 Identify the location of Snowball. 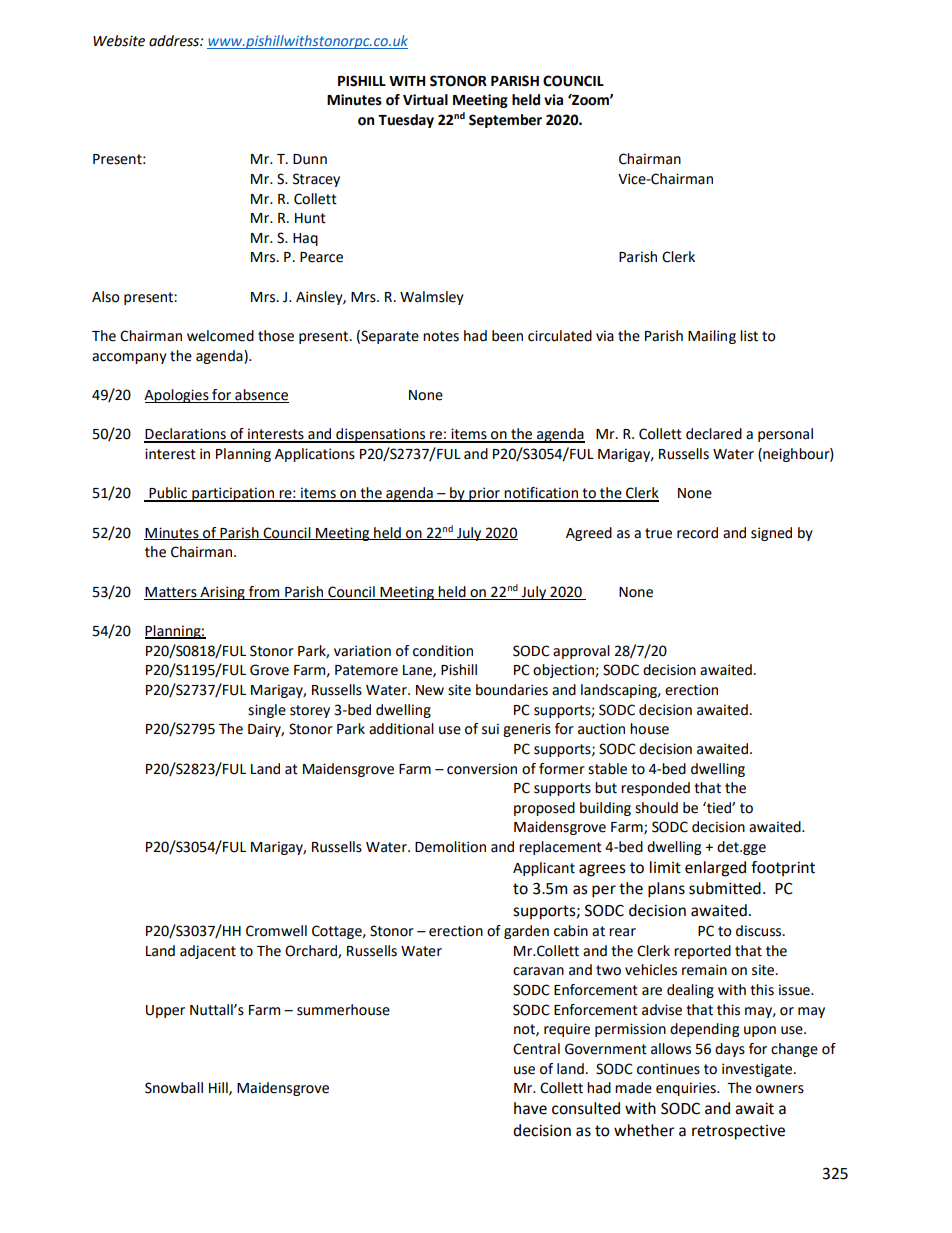
(174, 1088).
